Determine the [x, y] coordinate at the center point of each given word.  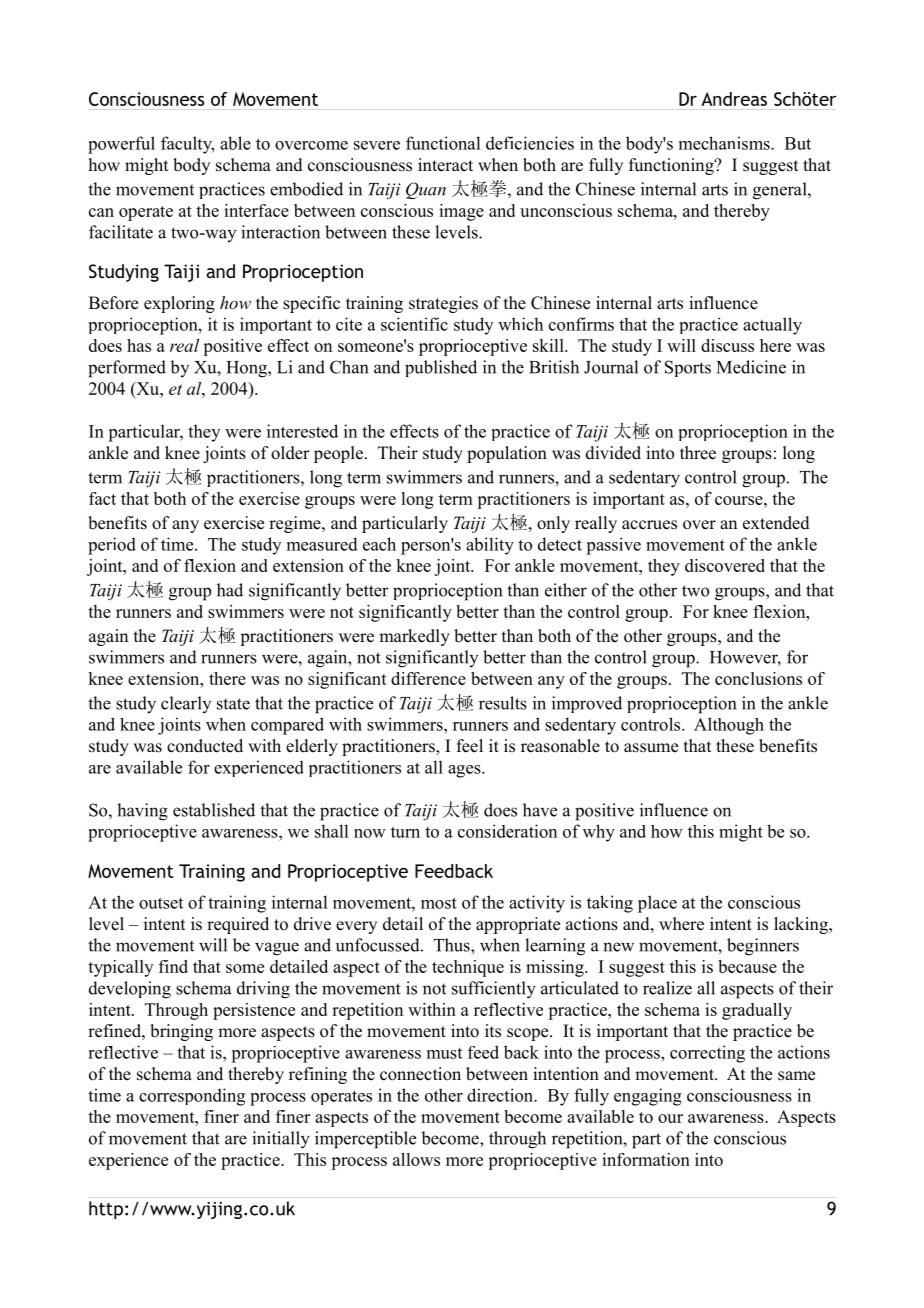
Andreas [734, 99]
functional [443, 143]
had [230, 590]
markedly [414, 637]
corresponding [192, 1097]
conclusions [758, 678]
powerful [121, 145]
